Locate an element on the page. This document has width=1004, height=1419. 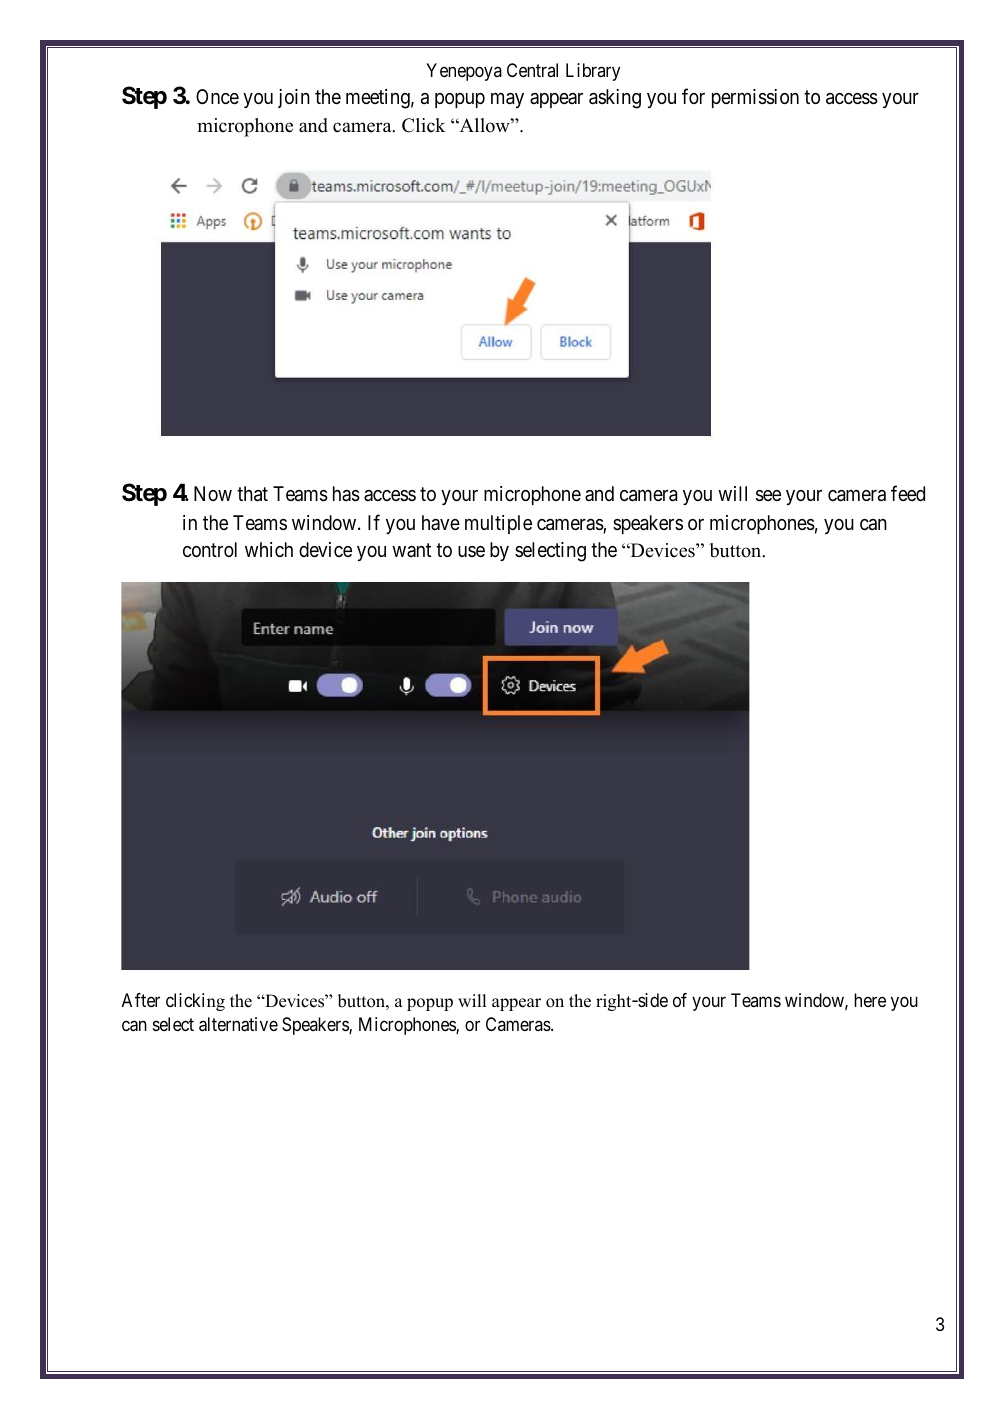
control is located at coordinates (210, 549).
